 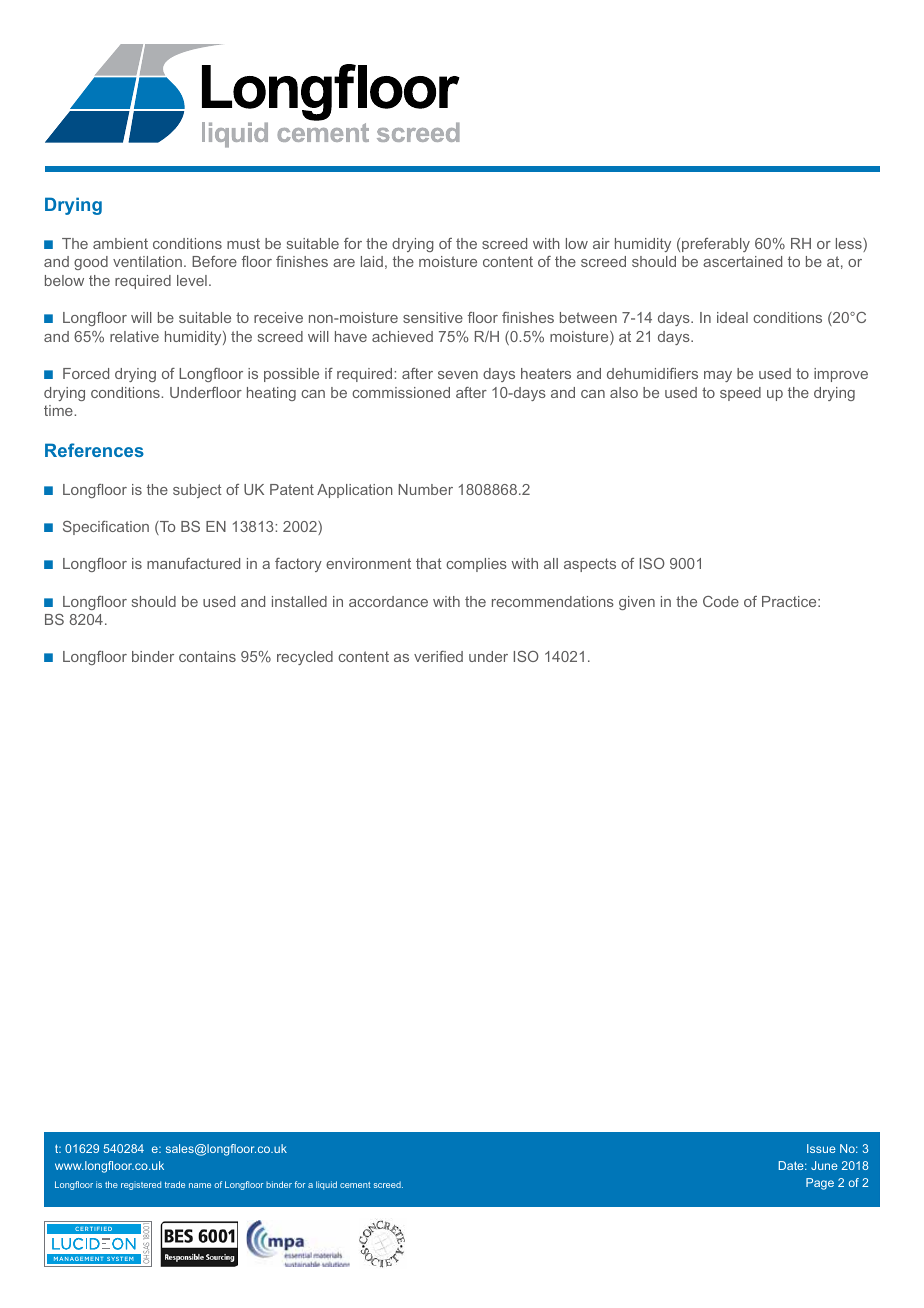 I want to click on given, so click(x=637, y=603).
